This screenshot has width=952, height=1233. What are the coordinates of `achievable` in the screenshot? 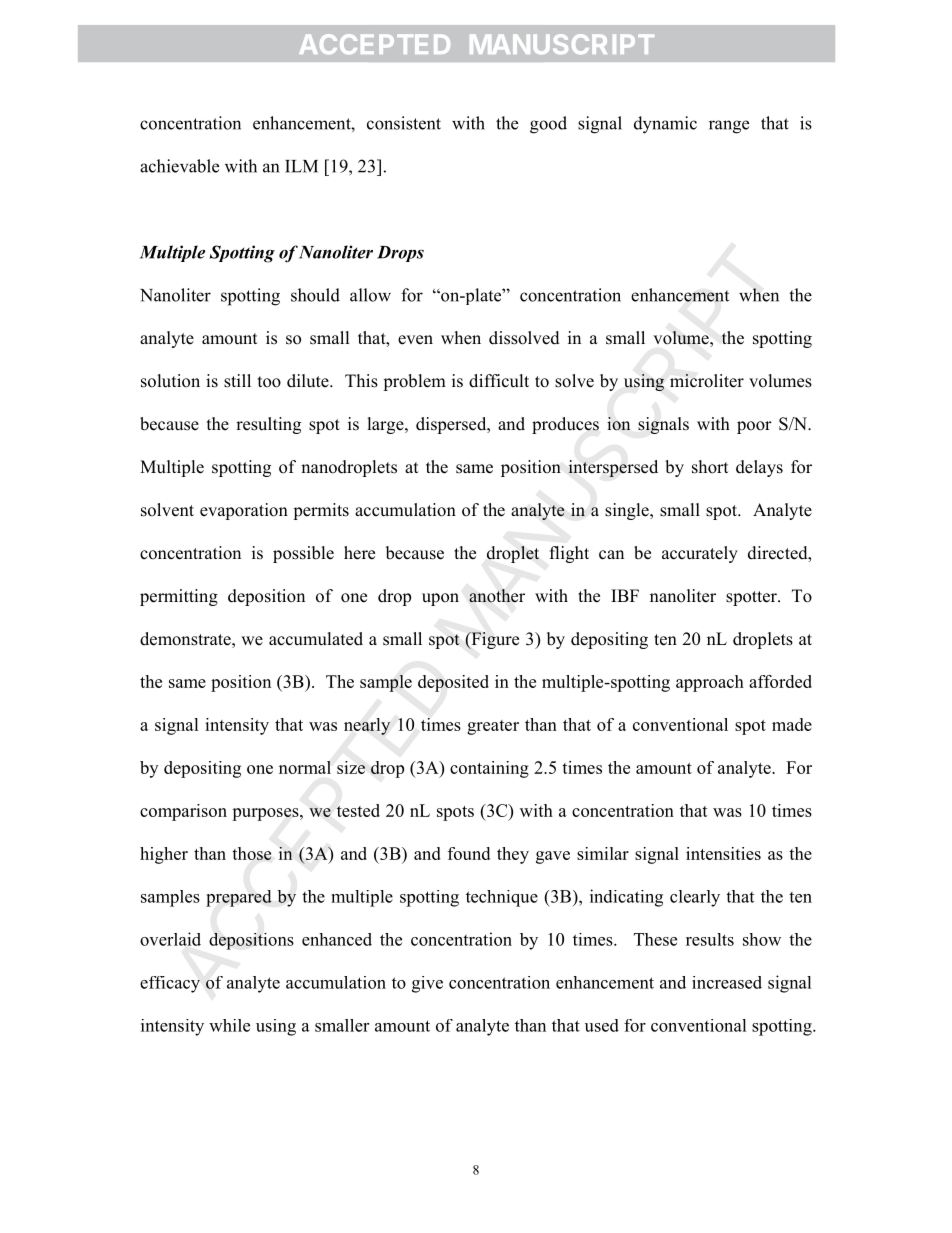 It's located at (179, 166).
